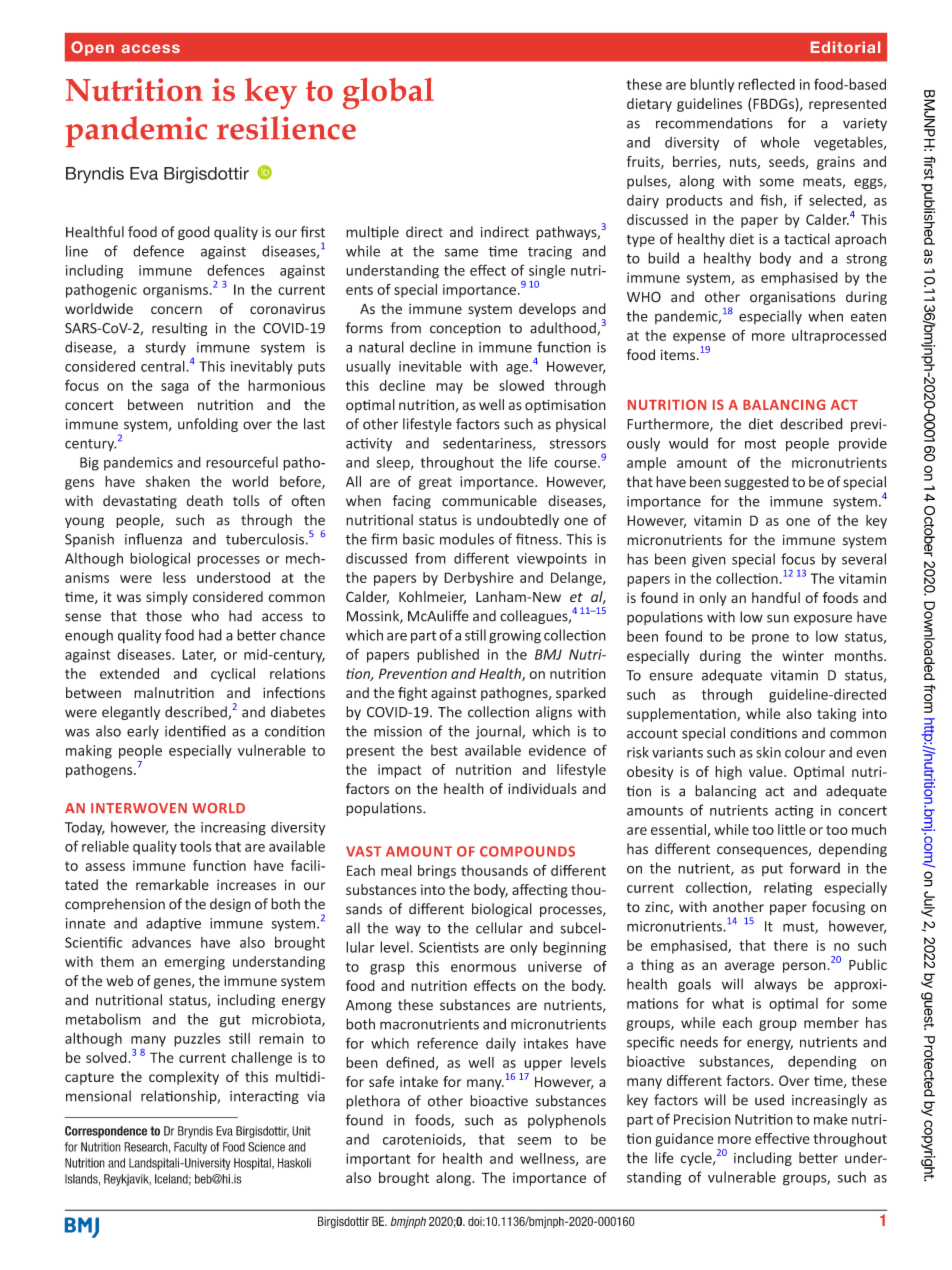  What do you see at coordinates (190, 1148) in the document?
I see `Faculty` at bounding box center [190, 1148].
